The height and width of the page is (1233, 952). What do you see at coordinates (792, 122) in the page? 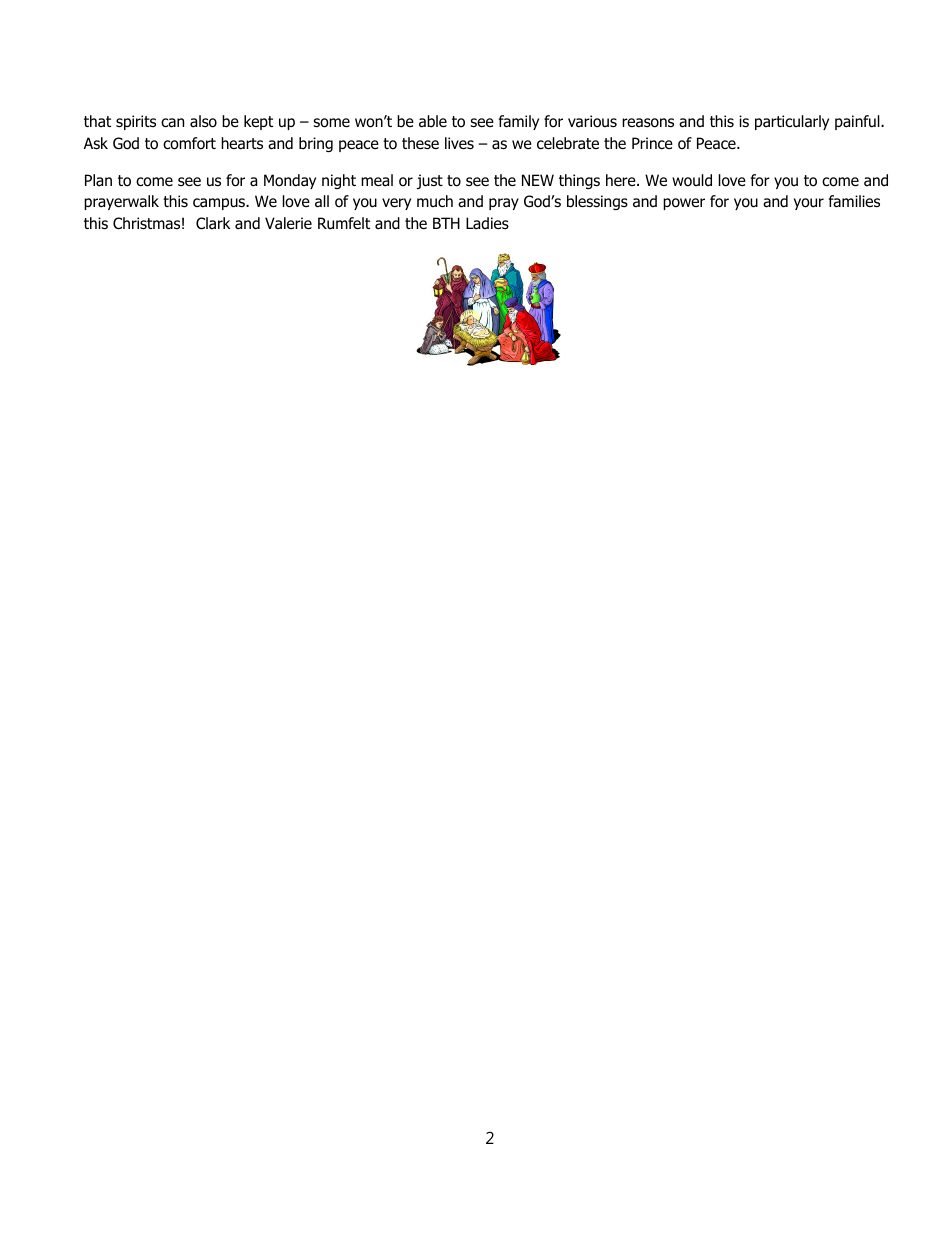
I see `particularly` at bounding box center [792, 122].
